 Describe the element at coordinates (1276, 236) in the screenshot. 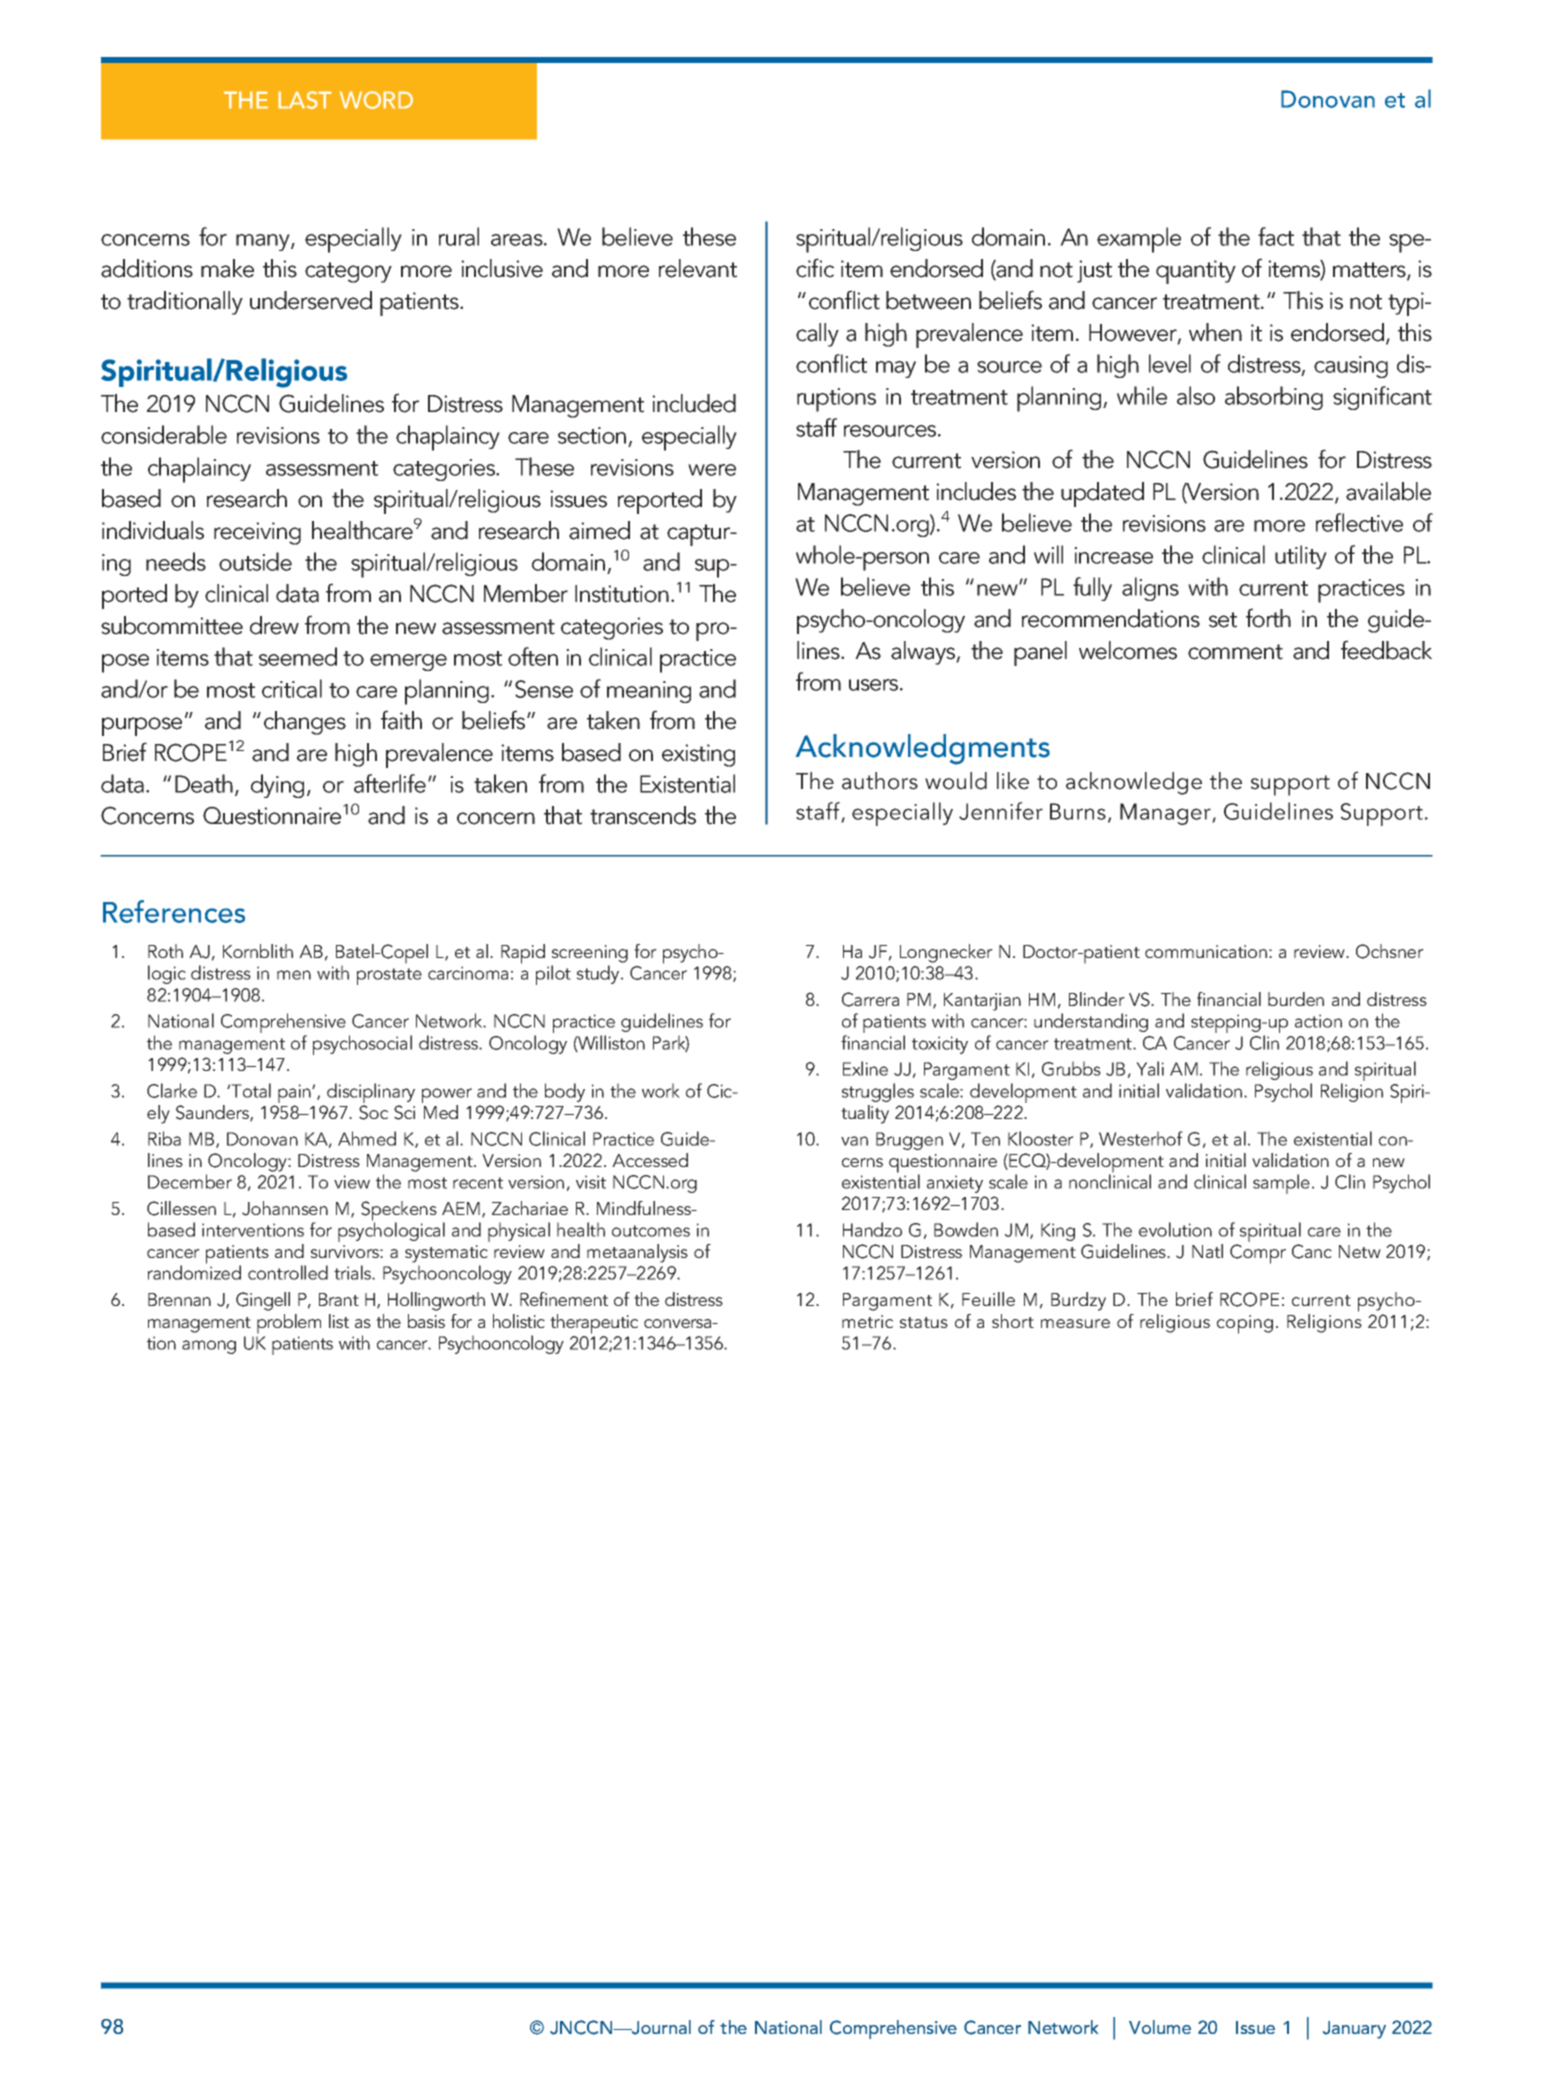

I see `fact` at that location.
